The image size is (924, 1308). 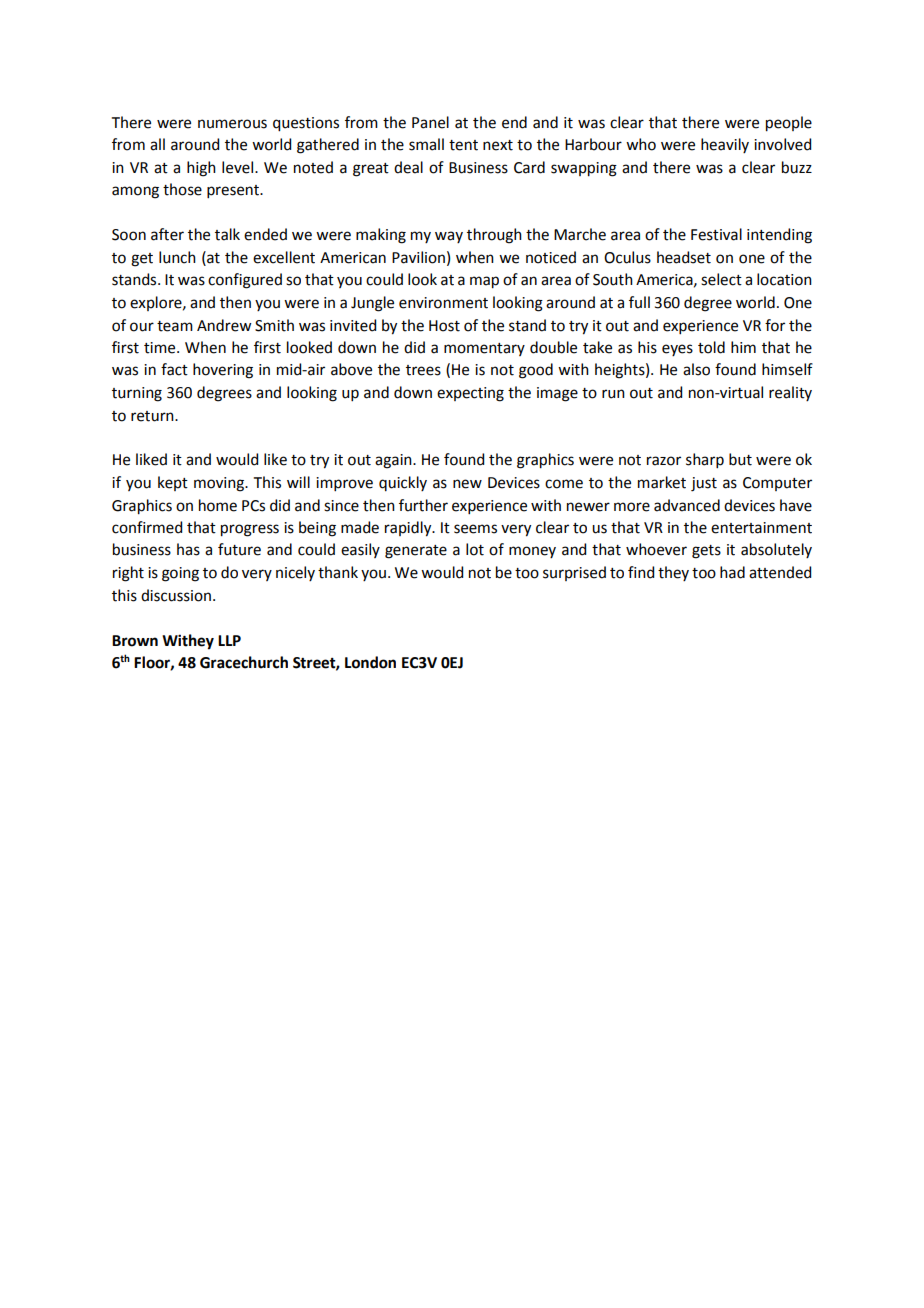 I want to click on expecting, so click(x=470, y=394).
